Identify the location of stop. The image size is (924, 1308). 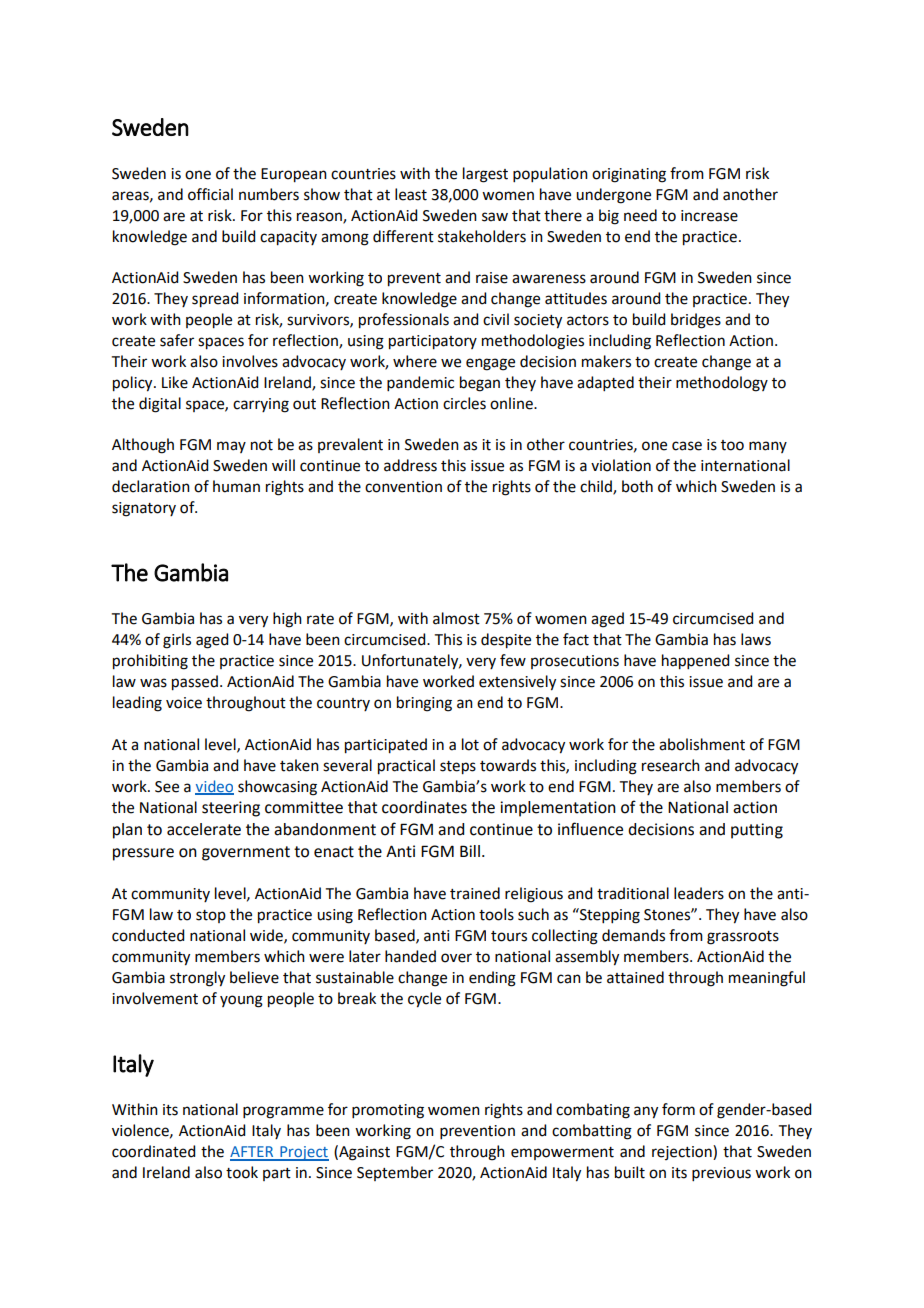
(211, 916).
